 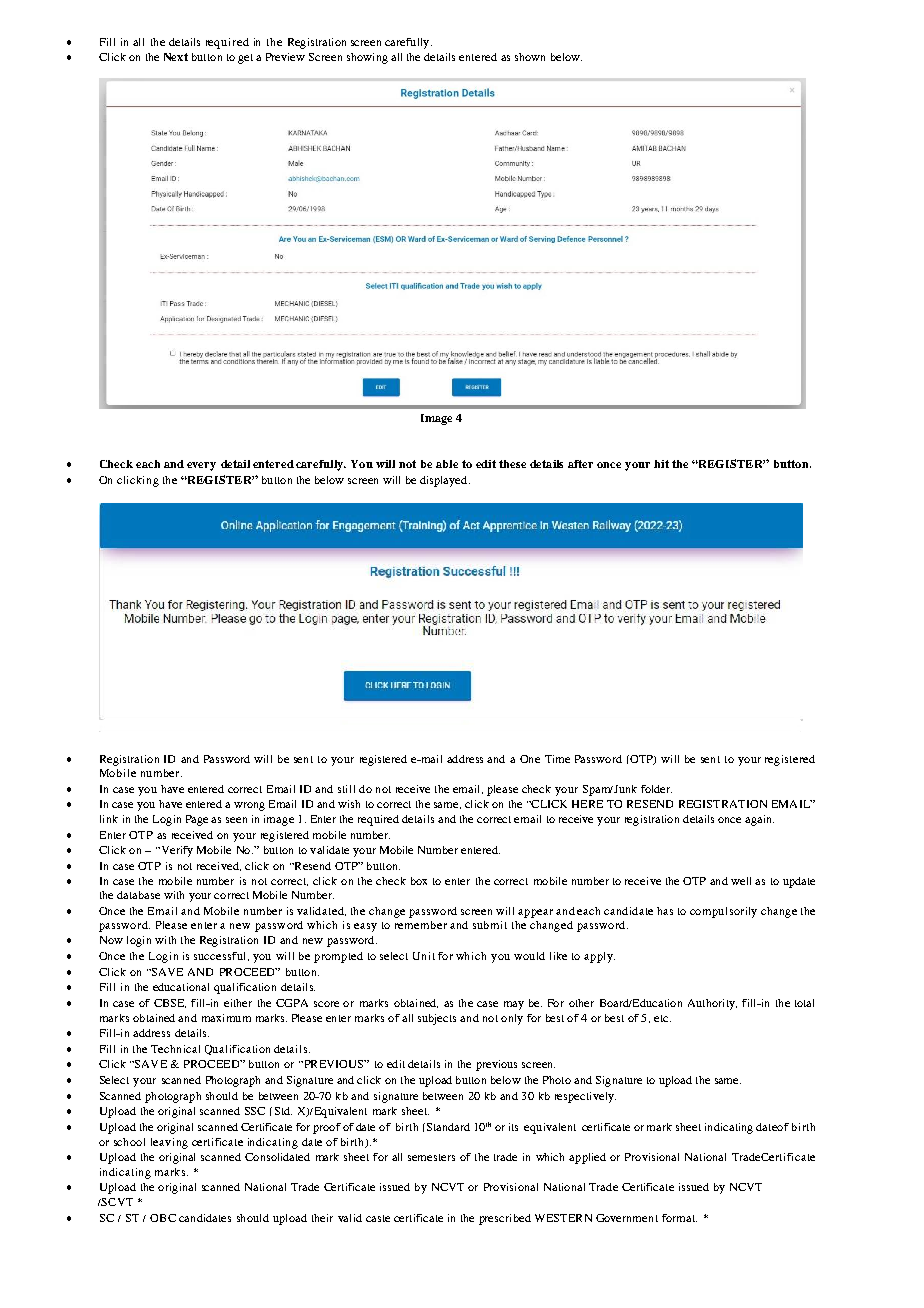 I want to click on folder, so click(x=656, y=789).
